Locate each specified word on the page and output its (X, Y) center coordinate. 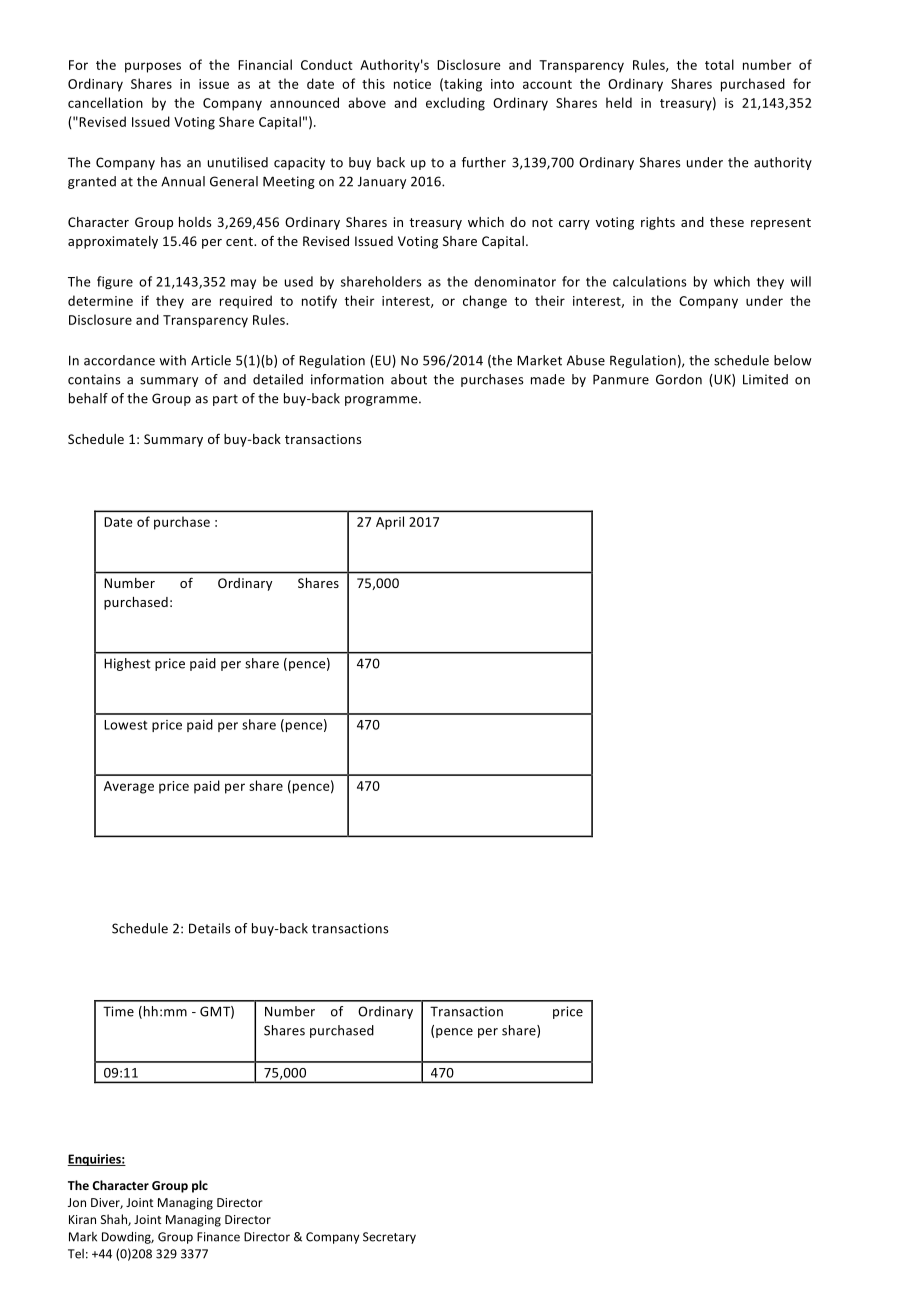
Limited (765, 379)
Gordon (679, 379)
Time (118, 1011)
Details (210, 928)
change (485, 302)
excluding (455, 104)
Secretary (389, 1238)
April (390, 523)
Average (129, 787)
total (719, 64)
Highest (127, 664)
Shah (115, 1220)
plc (200, 1186)
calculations (650, 281)
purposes (153, 67)
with (172, 360)
